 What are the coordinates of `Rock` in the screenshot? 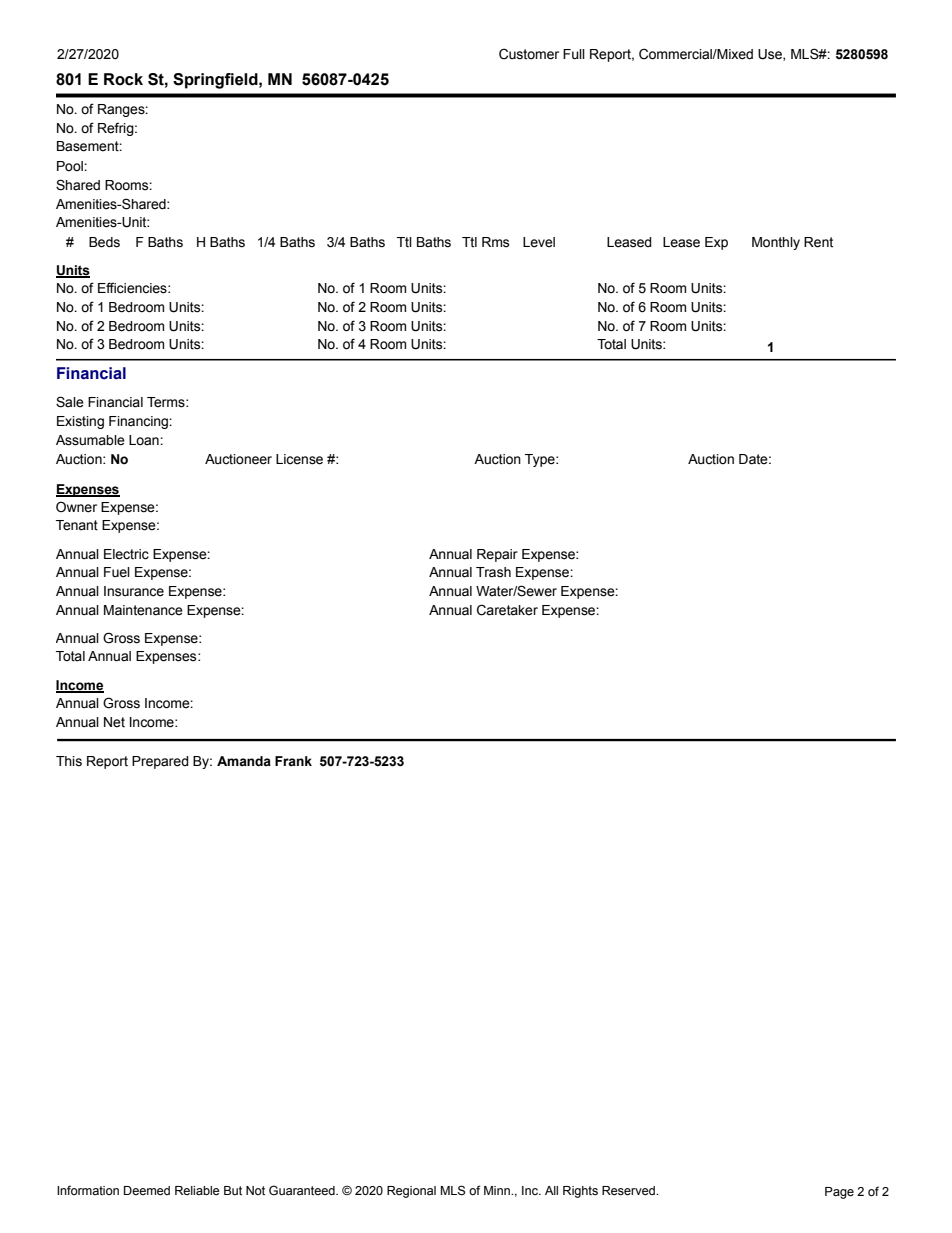 It's located at (123, 79).
